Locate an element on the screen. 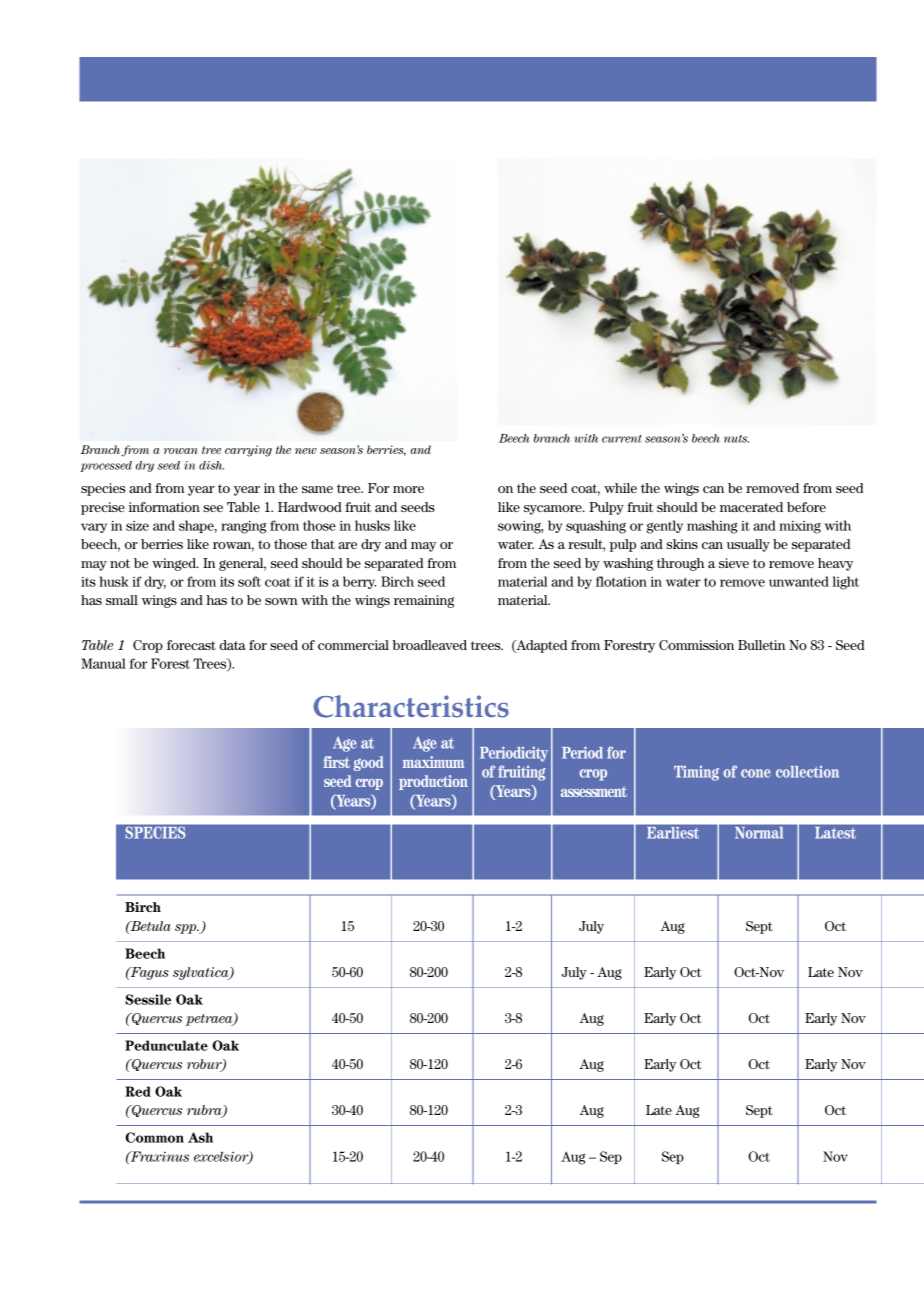  rubra is located at coordinates (205, 1111).
